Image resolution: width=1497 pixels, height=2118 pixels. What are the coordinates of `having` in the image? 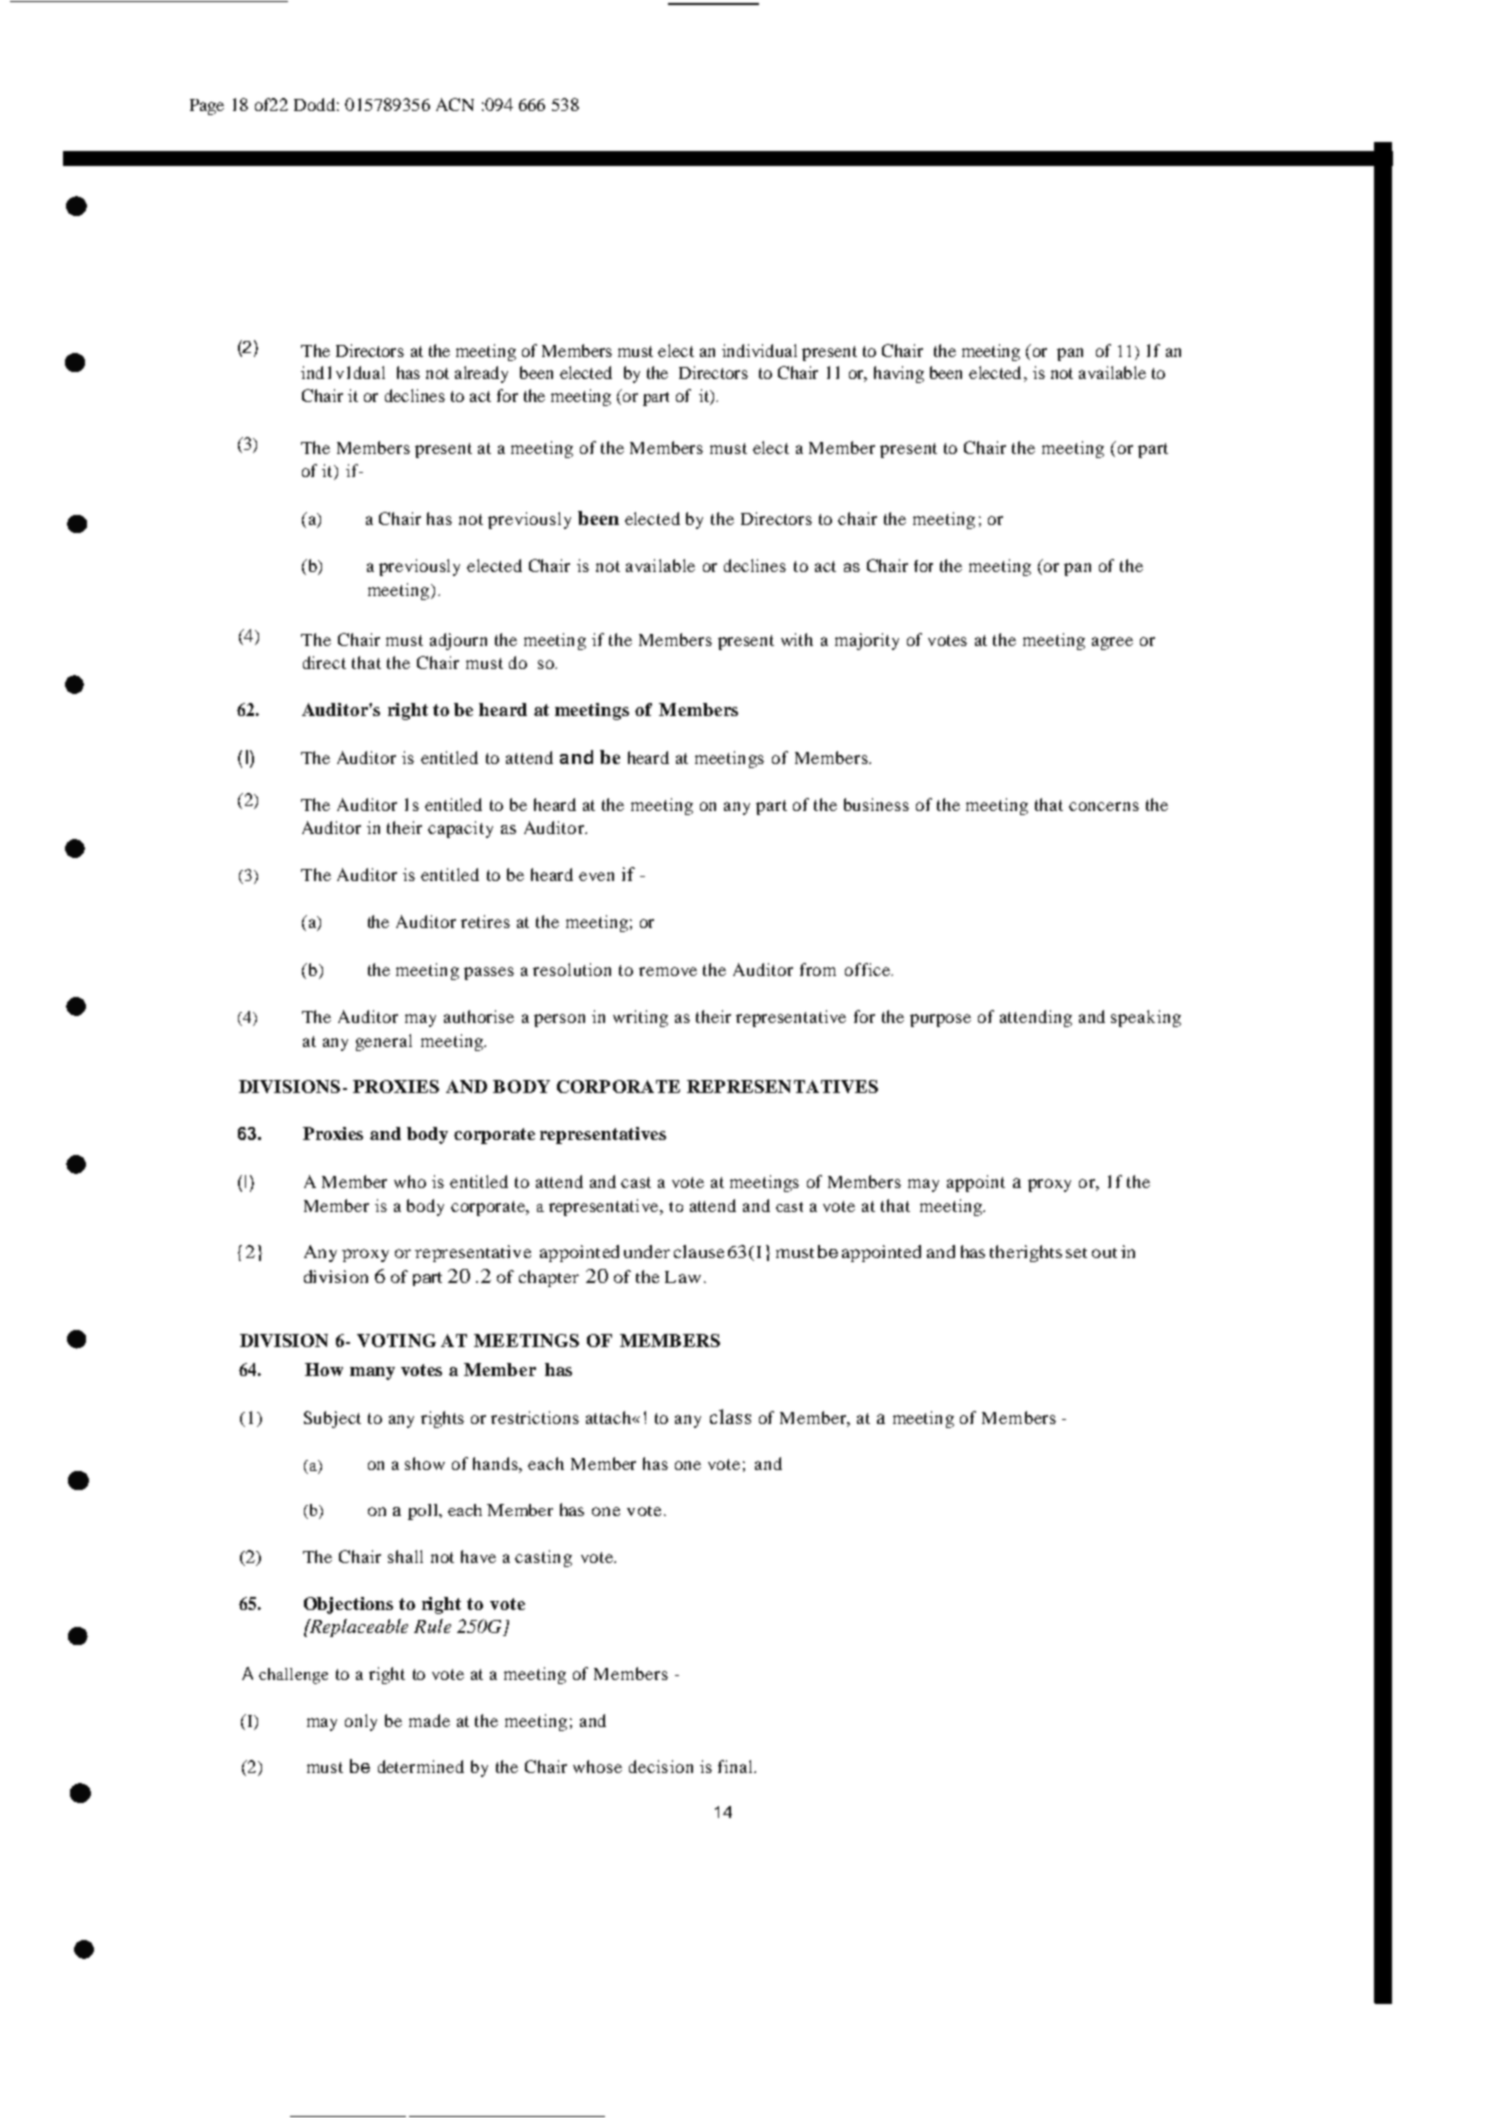 It's located at (899, 374).
